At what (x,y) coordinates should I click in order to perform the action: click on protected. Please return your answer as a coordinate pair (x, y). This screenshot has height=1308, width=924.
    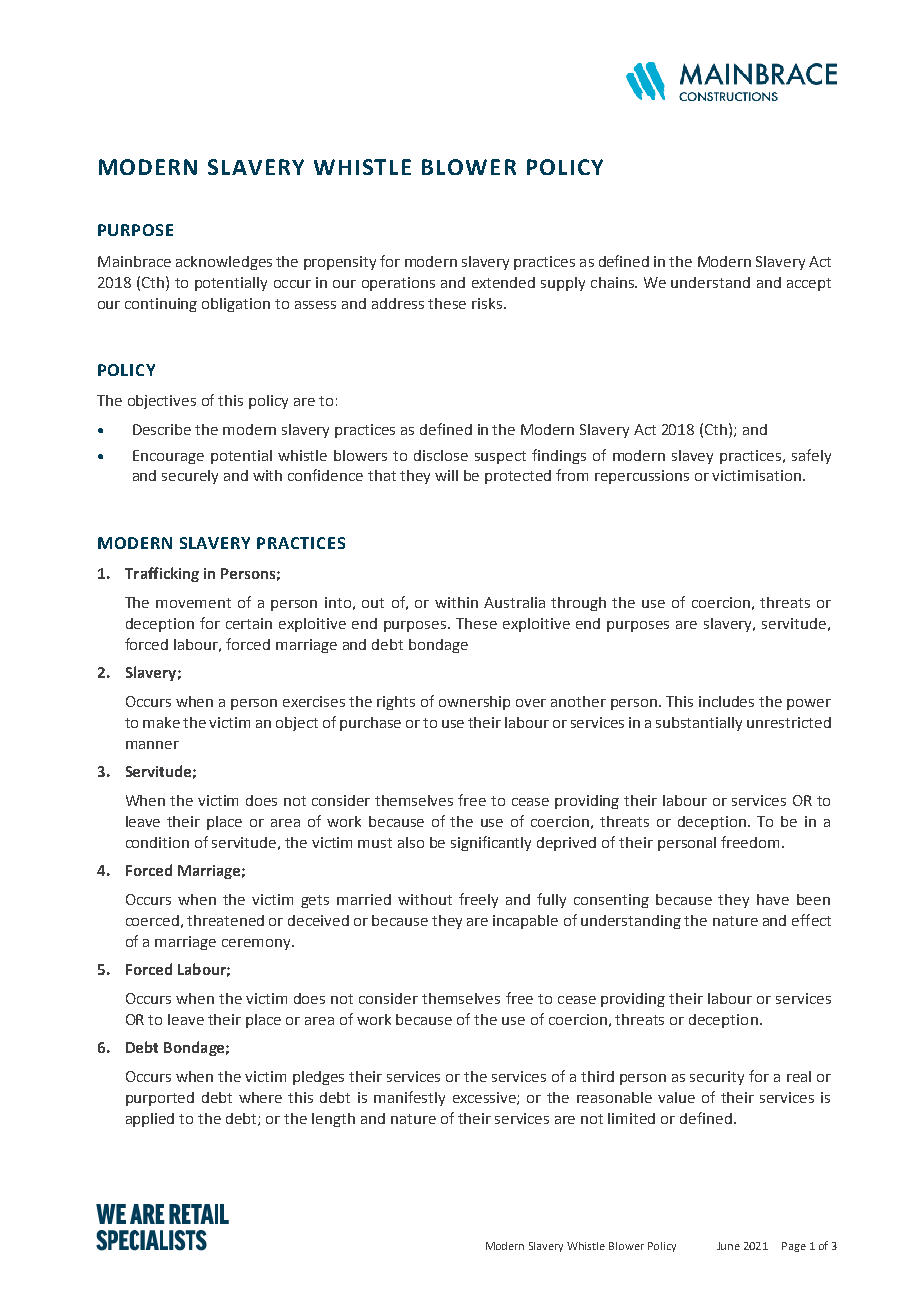
    Looking at the image, I should click on (518, 477).
